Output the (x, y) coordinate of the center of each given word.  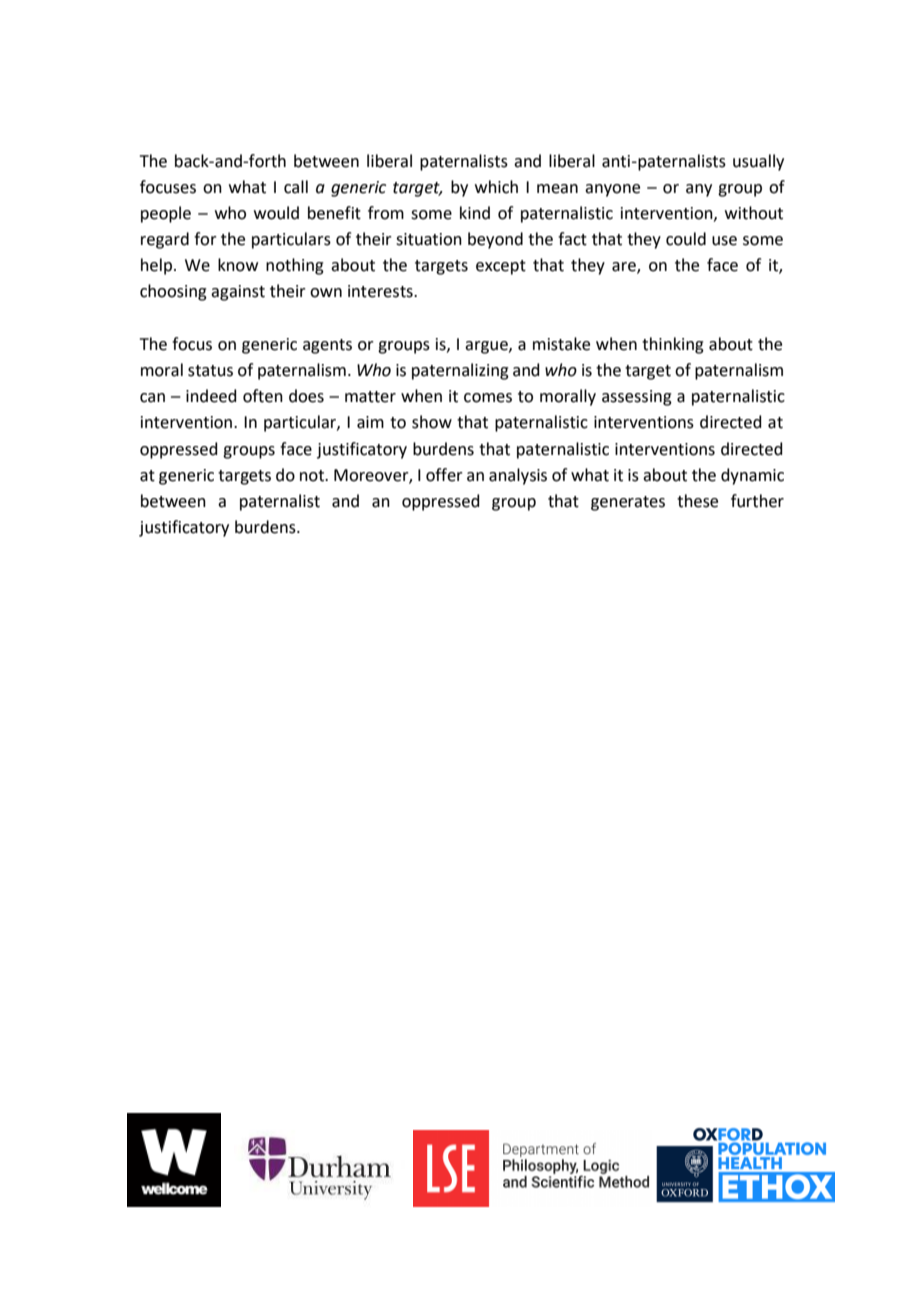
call (296, 187)
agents (327, 346)
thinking (673, 345)
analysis (518, 476)
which (496, 187)
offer (444, 475)
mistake (561, 344)
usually (758, 162)
